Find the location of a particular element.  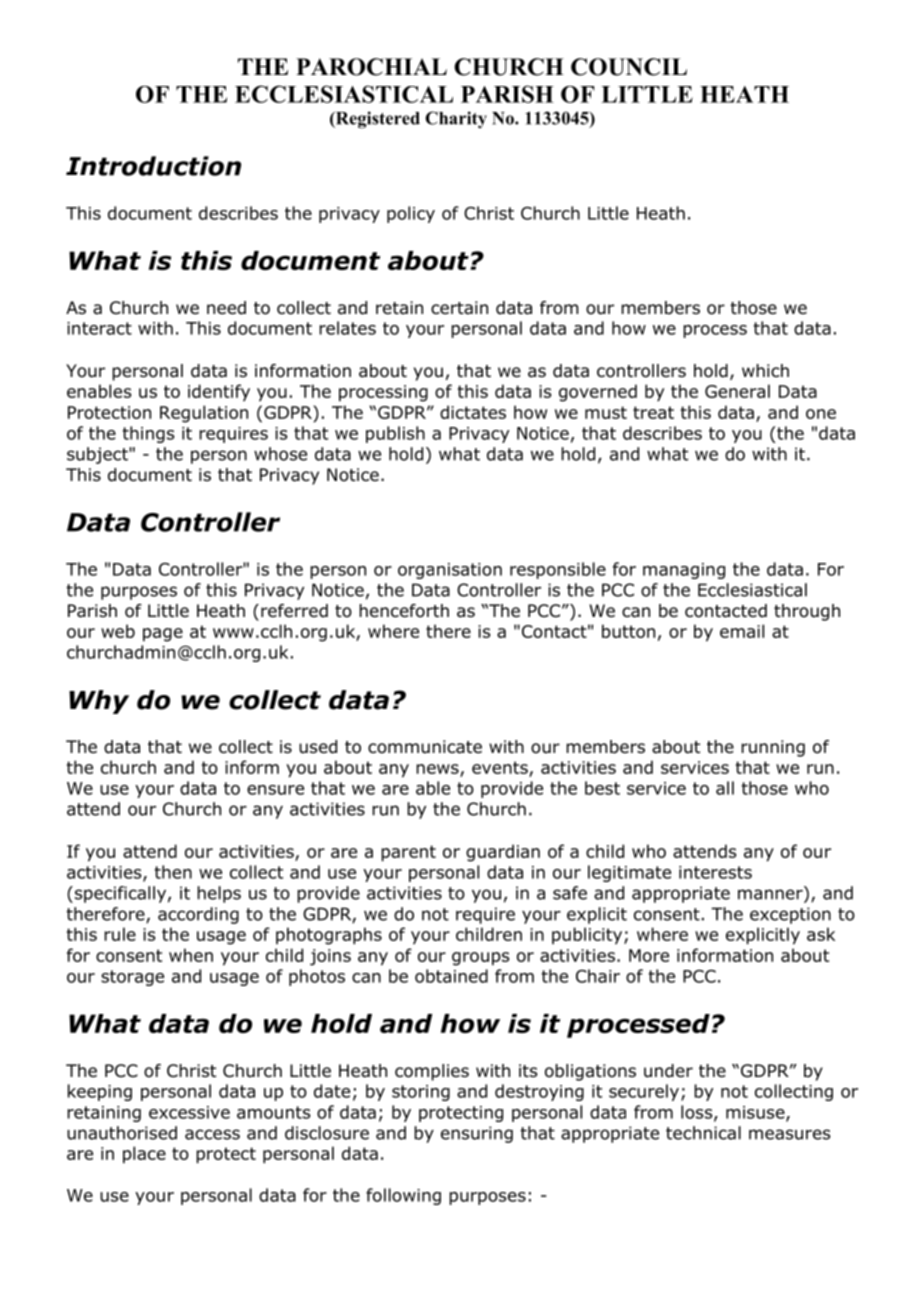

dictates is located at coordinates (473, 412).
